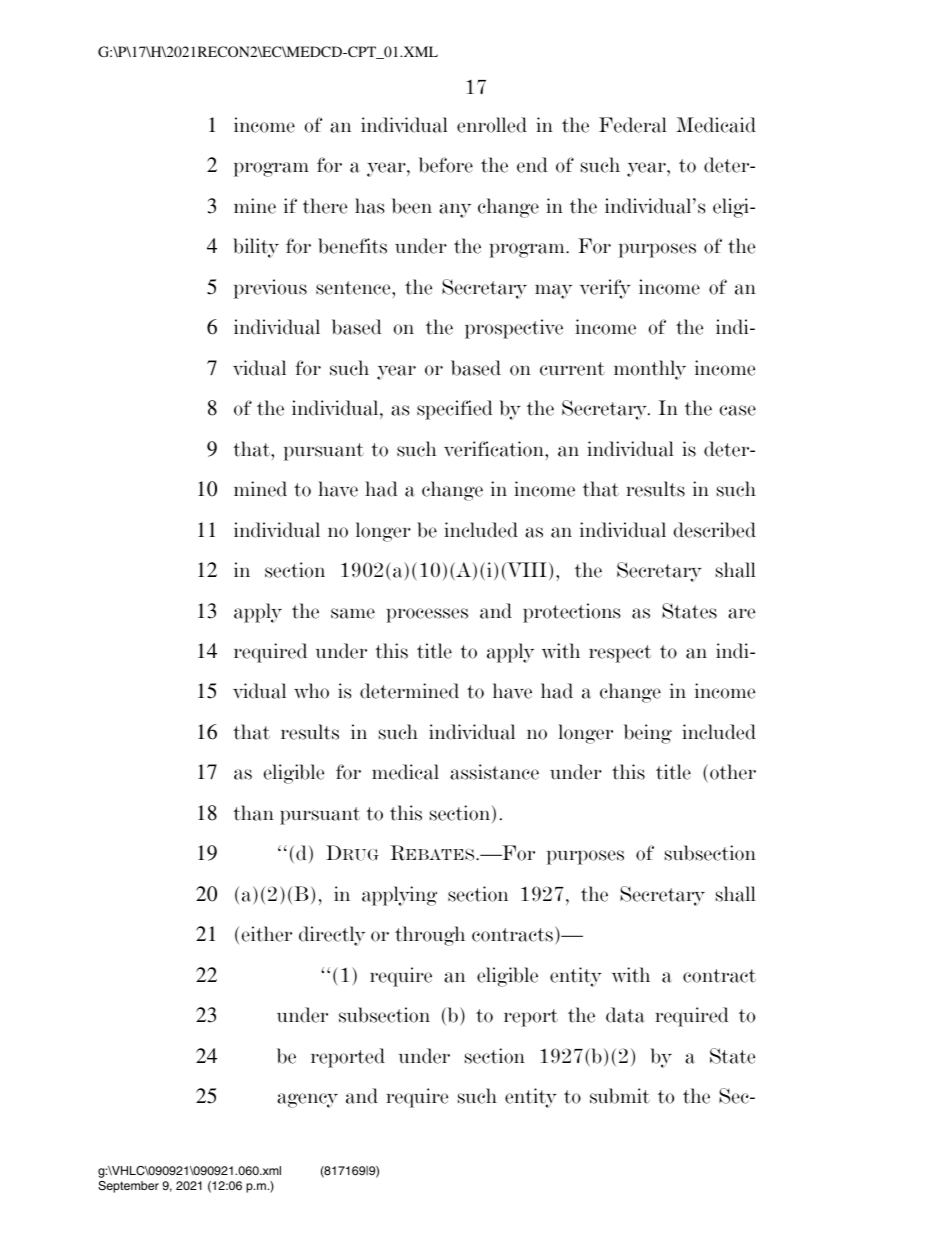 Image resolution: width=952 pixels, height=1233 pixels. Describe the element at coordinates (270, 289) in the screenshot. I see `previous` at that location.
